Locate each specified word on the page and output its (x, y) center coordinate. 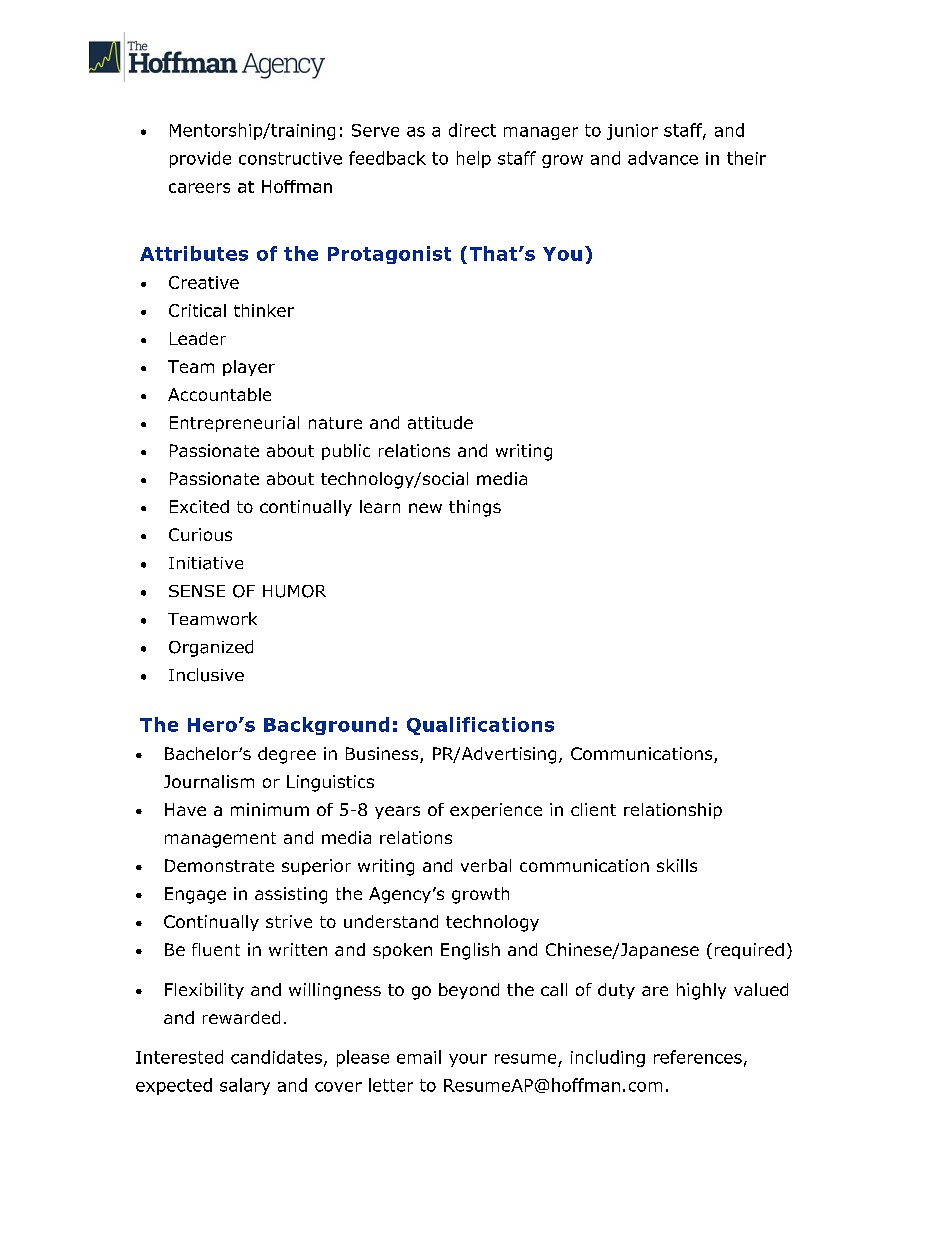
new (425, 508)
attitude (440, 422)
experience (496, 811)
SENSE (197, 591)
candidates (278, 1058)
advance (663, 158)
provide (200, 159)
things (475, 508)
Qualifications (480, 726)
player (249, 368)
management (220, 840)
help (474, 159)
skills (677, 865)
